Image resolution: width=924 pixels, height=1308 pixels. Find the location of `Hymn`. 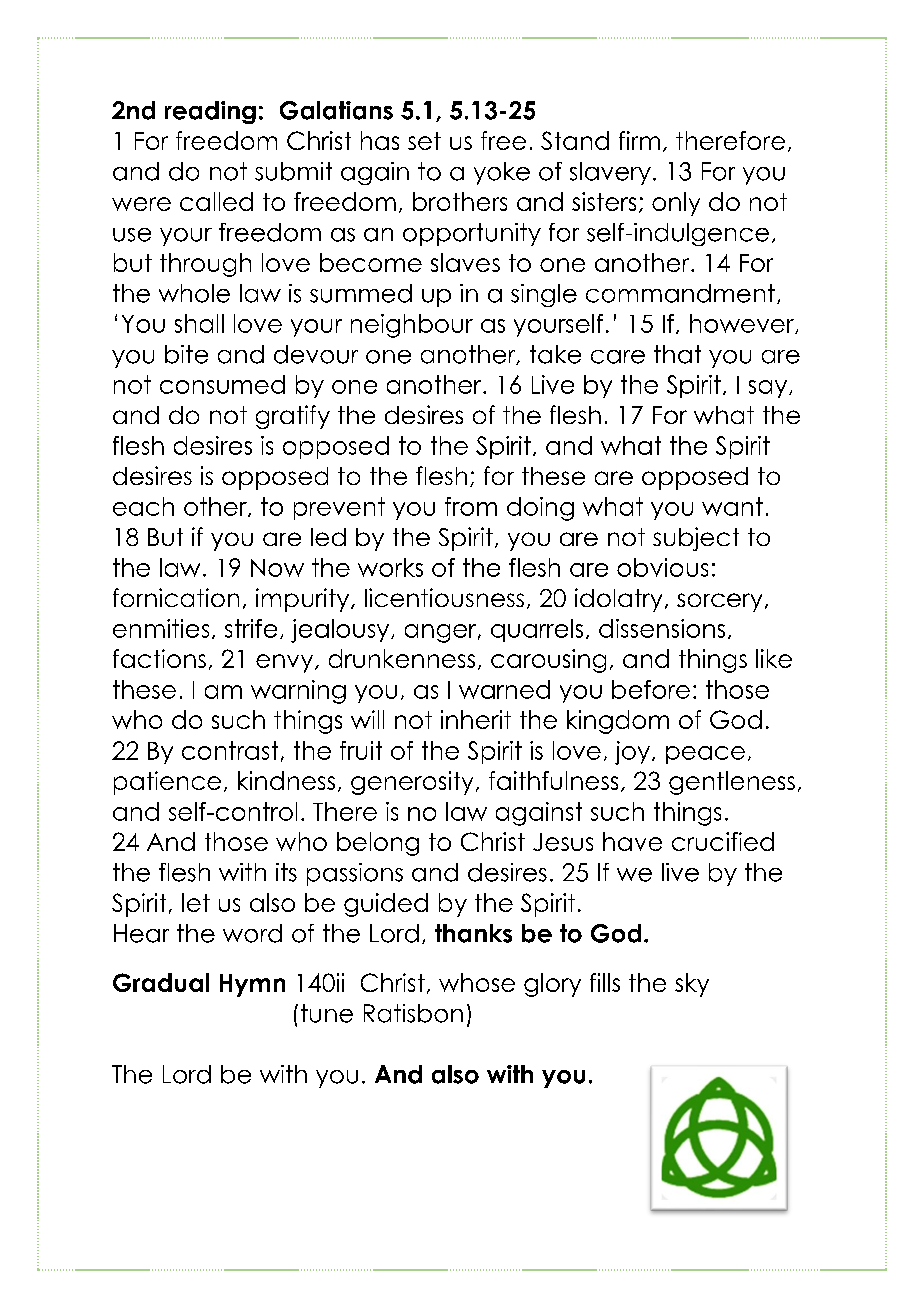

Hymn is located at coordinates (252, 985).
